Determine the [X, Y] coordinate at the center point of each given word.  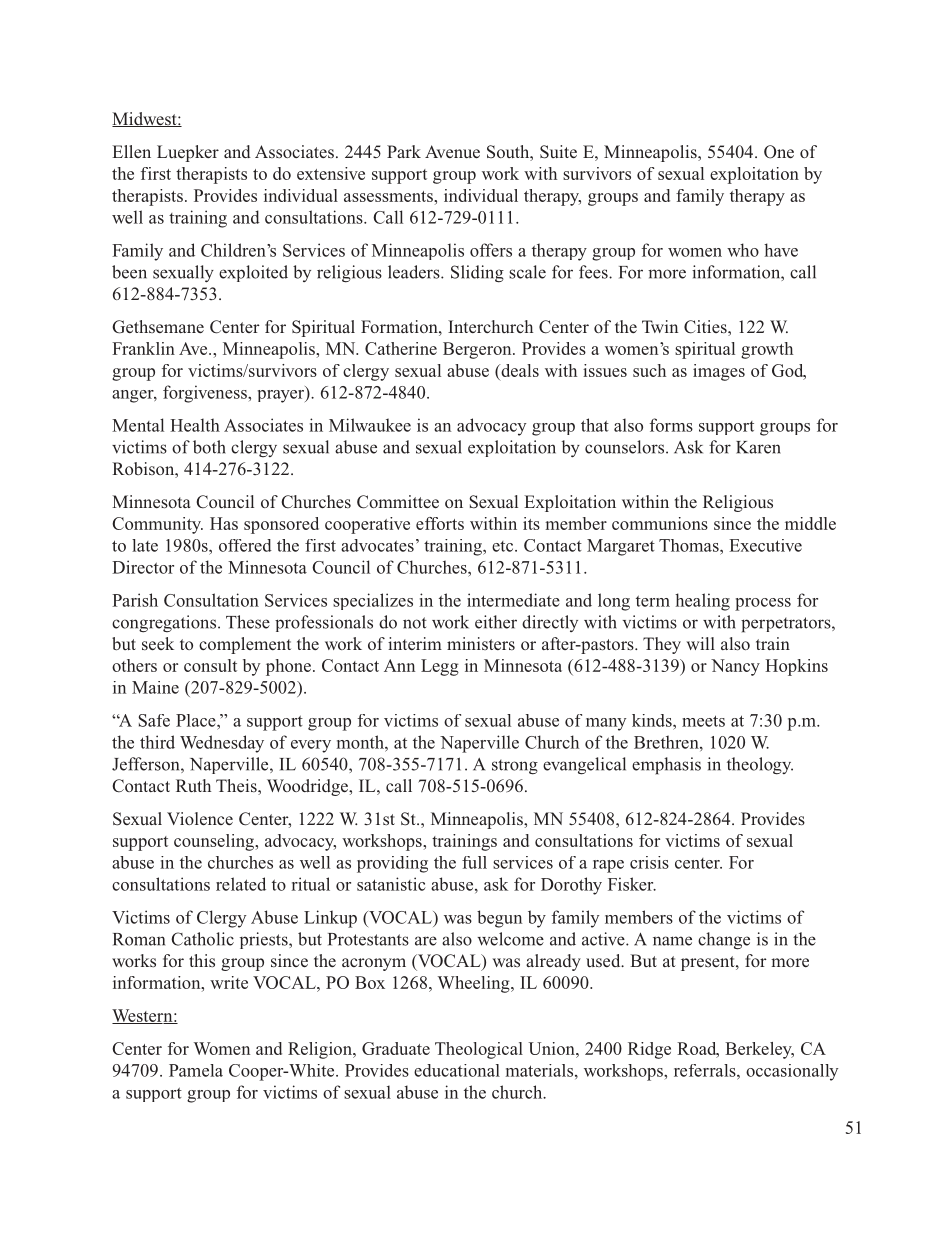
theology [760, 766]
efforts [440, 523]
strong [515, 767]
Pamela [196, 1070]
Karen [758, 447]
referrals [706, 1070]
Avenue [452, 151]
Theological [479, 1050]
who [743, 250]
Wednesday [222, 744]
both [209, 447]
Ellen [131, 151]
